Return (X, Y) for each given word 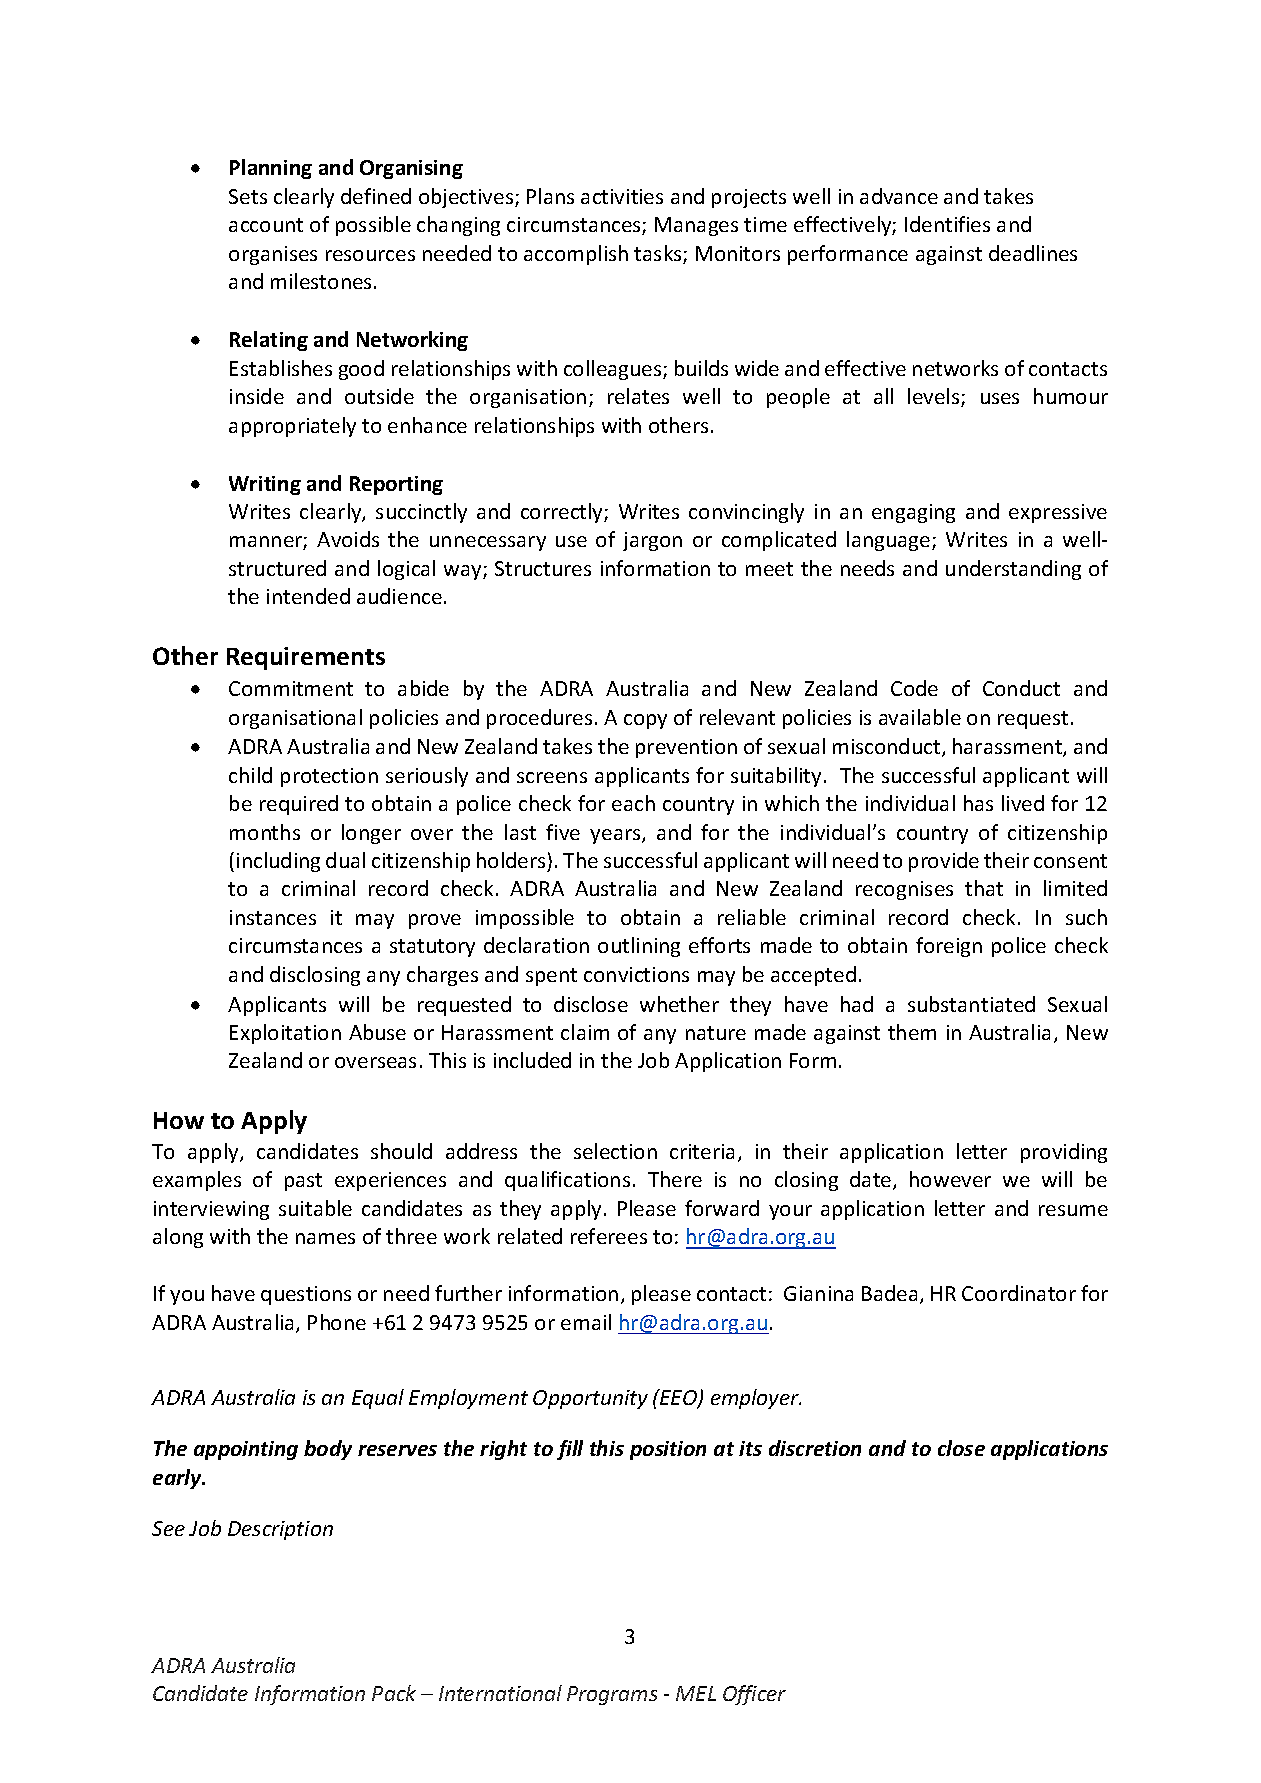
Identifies (947, 224)
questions (306, 1295)
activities (622, 196)
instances (273, 917)
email (586, 1322)
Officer (754, 1695)
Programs (612, 1695)
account (266, 225)
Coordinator (1019, 1293)
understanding (1013, 570)
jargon (652, 541)
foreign (949, 947)
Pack (394, 1693)
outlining (639, 947)
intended (308, 596)
